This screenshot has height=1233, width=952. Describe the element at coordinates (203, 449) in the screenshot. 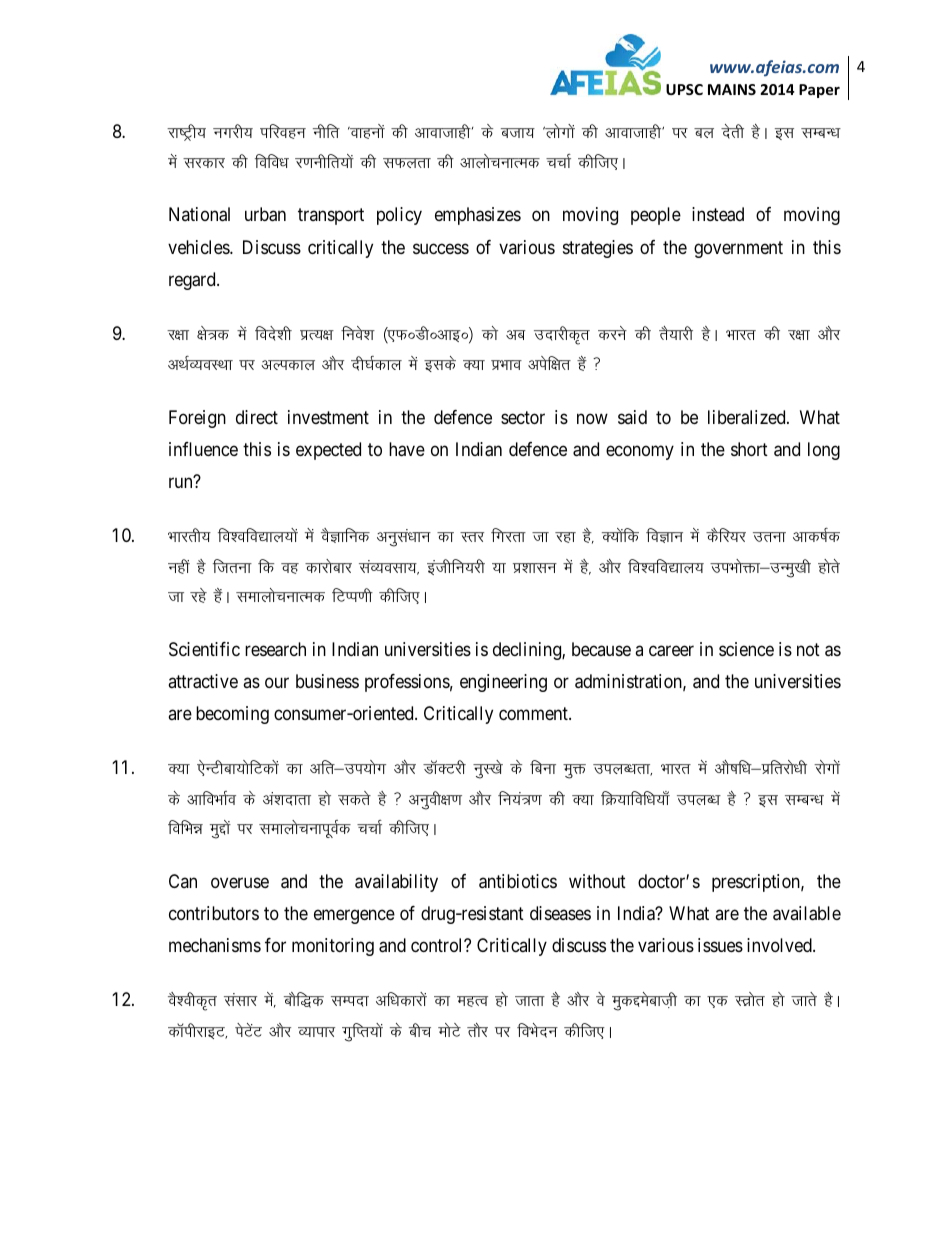

I see `influence` at that location.
